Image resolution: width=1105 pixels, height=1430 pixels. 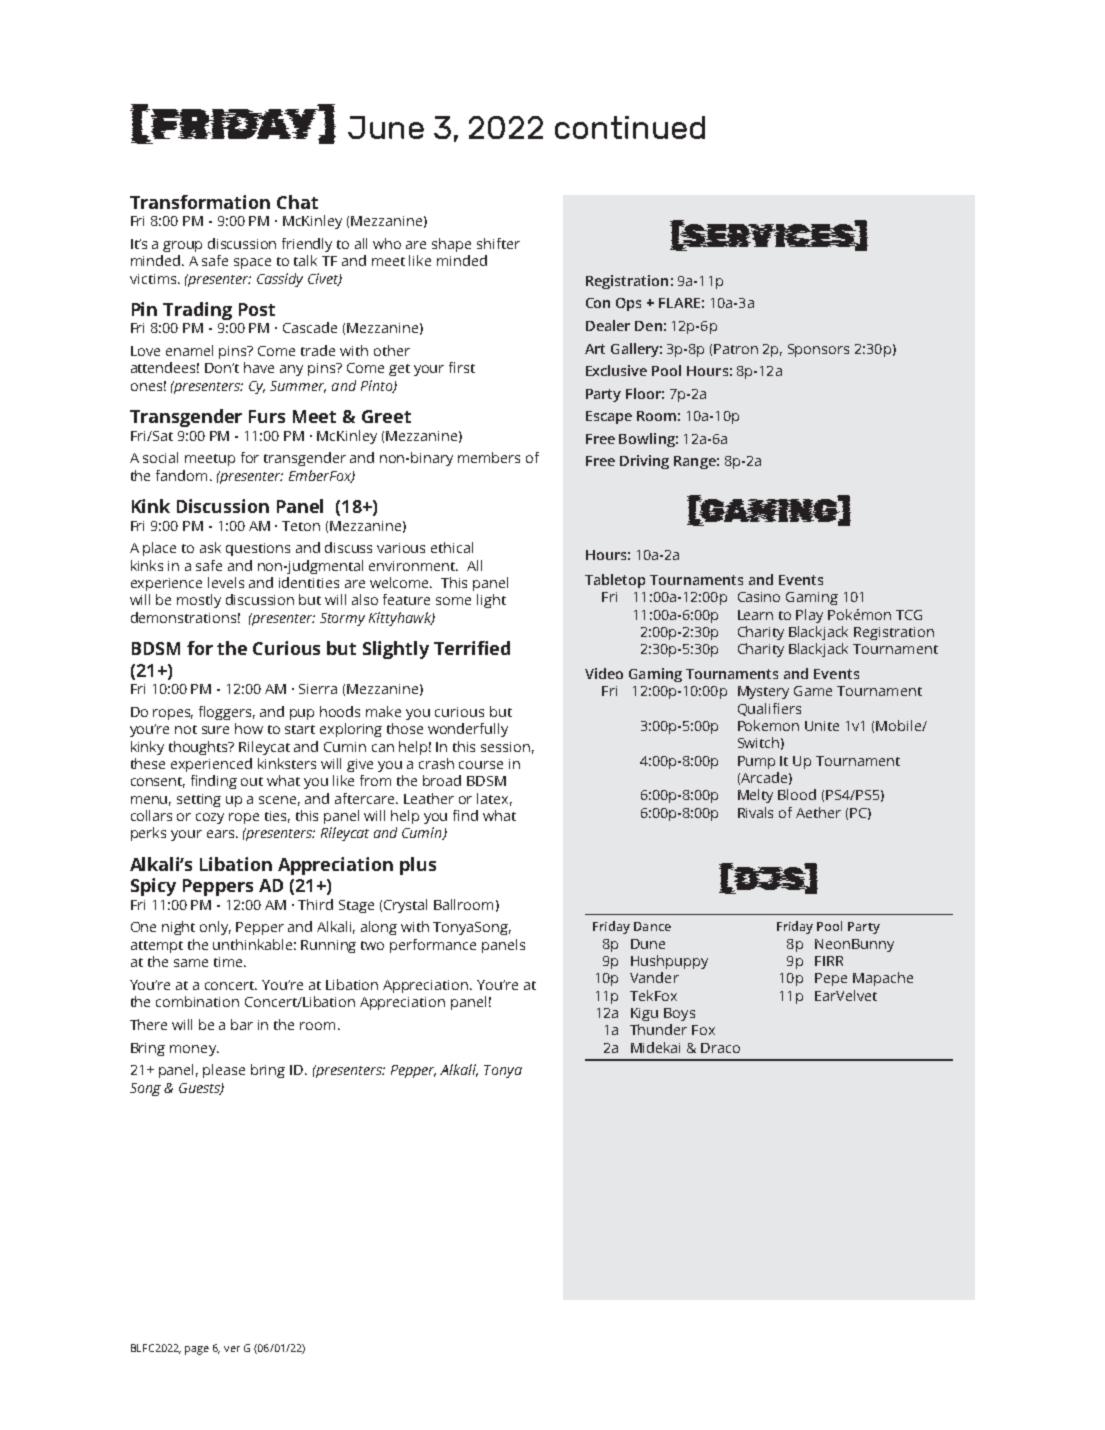 I want to click on Transformation, so click(x=200, y=202).
